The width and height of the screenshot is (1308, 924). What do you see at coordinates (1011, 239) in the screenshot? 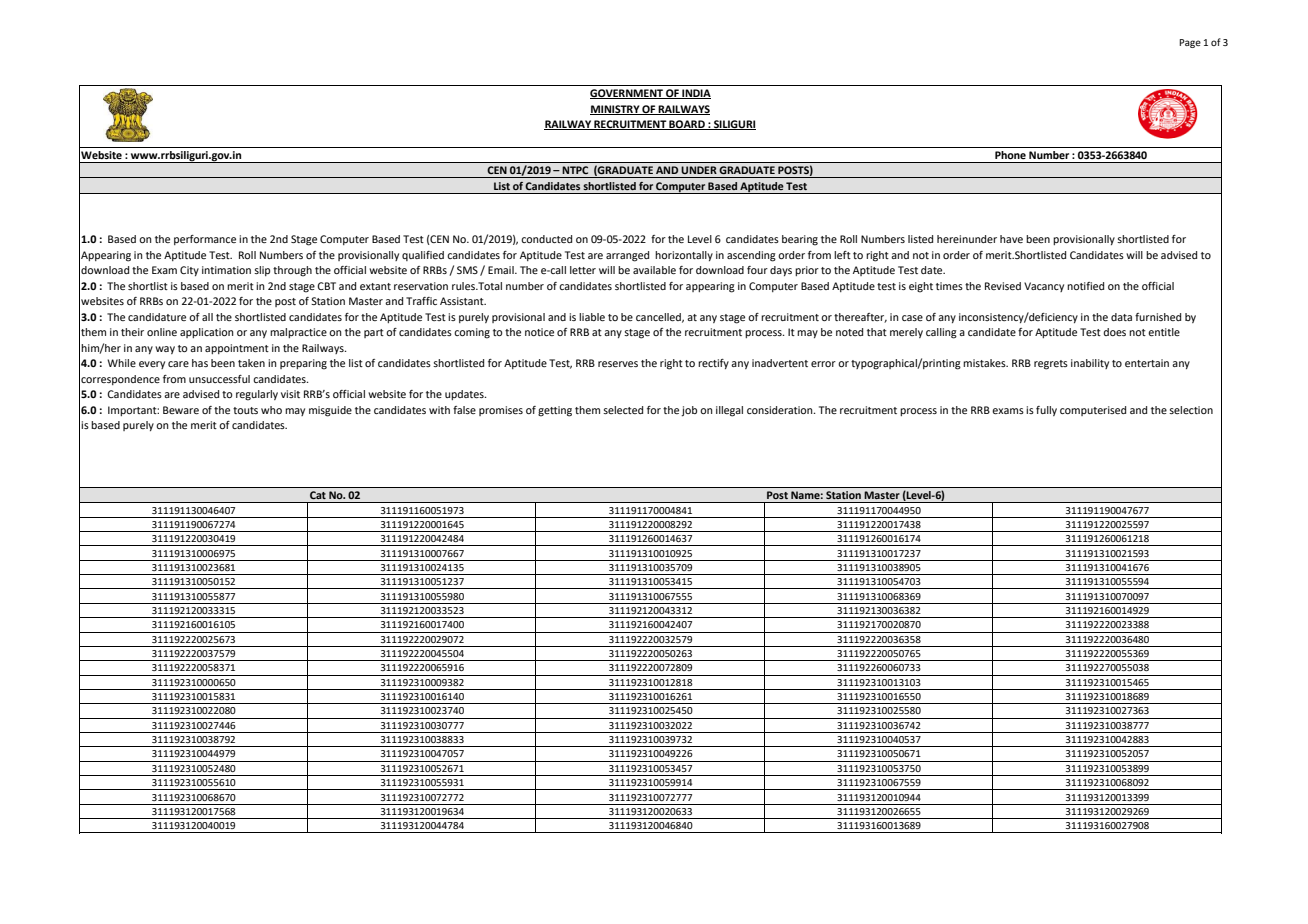
I see `have` at bounding box center [1011, 239].
